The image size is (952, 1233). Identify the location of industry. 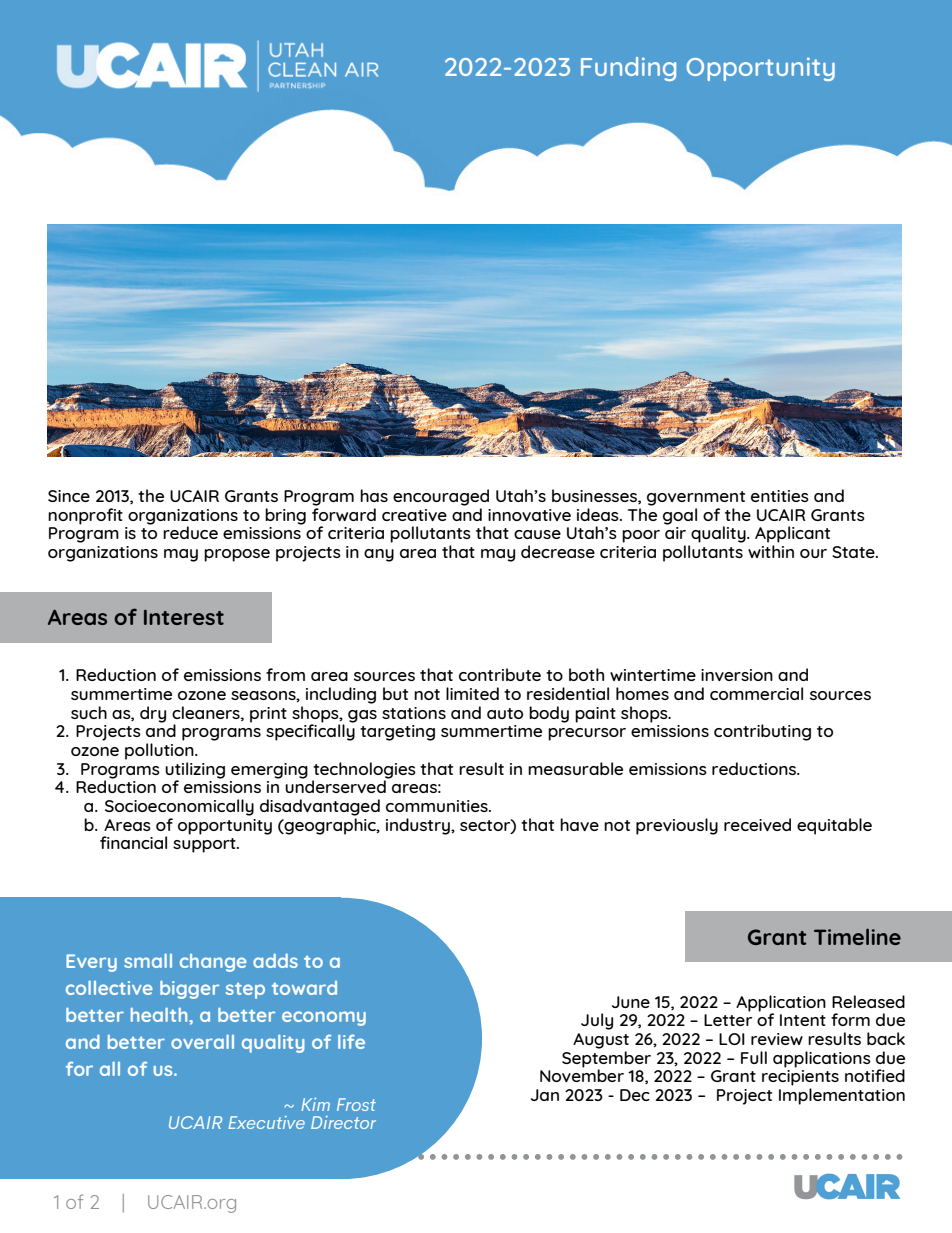
(419, 826).
